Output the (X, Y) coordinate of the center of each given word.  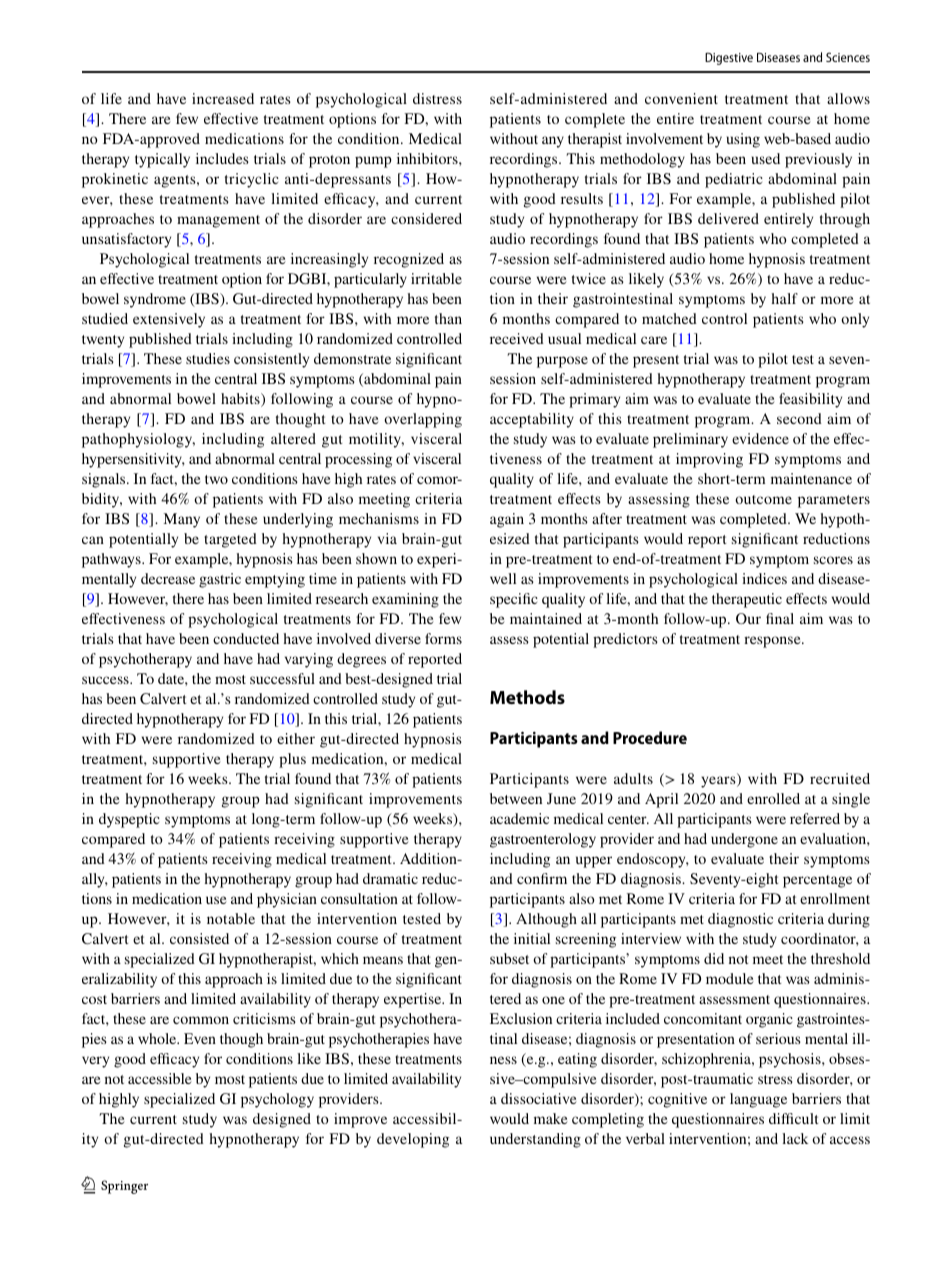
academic (519, 818)
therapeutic (747, 600)
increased (223, 98)
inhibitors (428, 158)
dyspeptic (129, 820)
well (503, 578)
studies (208, 358)
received (517, 338)
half (785, 298)
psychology (277, 1100)
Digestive (729, 59)
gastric (220, 580)
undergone (744, 840)
